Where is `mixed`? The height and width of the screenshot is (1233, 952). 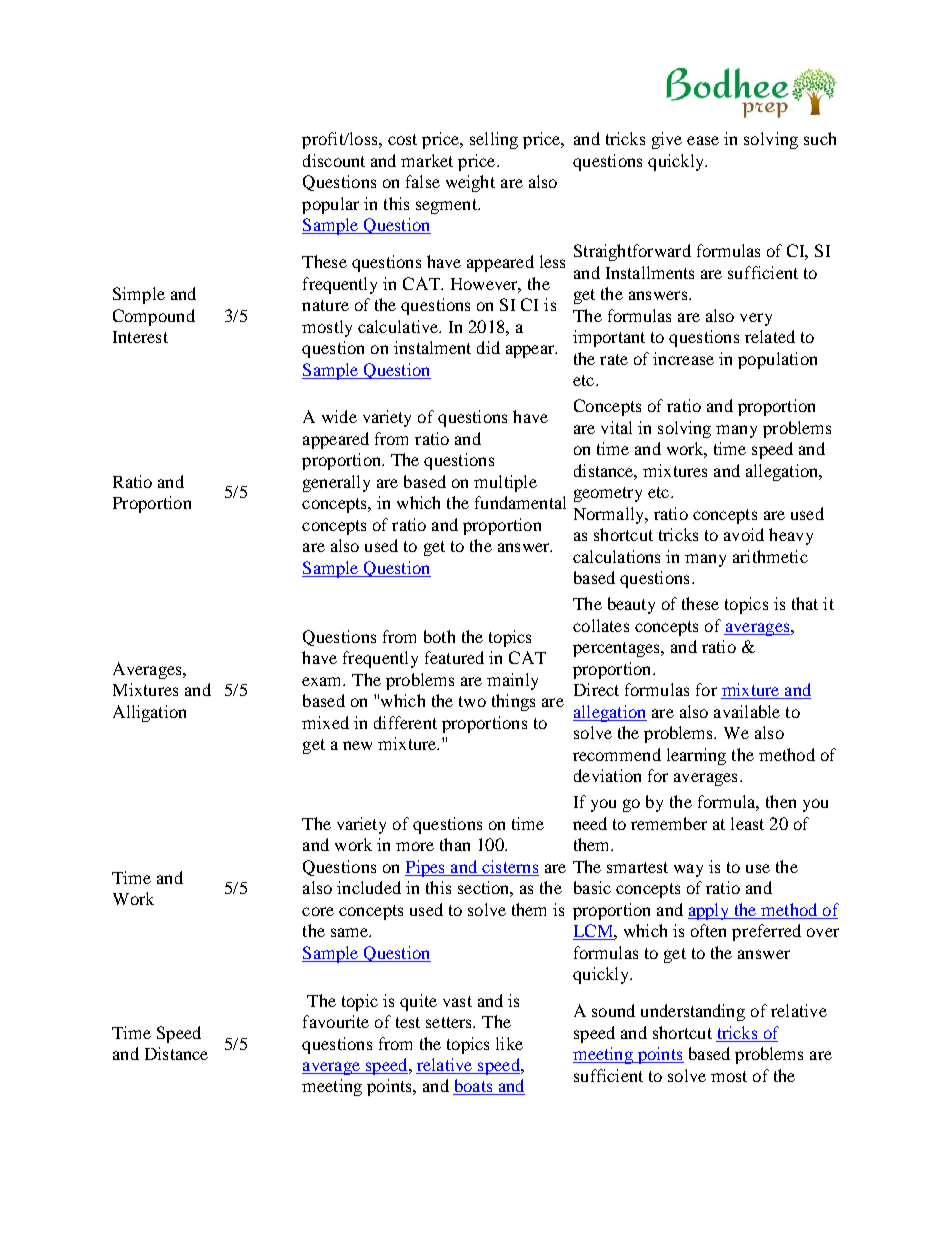
mixed is located at coordinates (325, 722).
